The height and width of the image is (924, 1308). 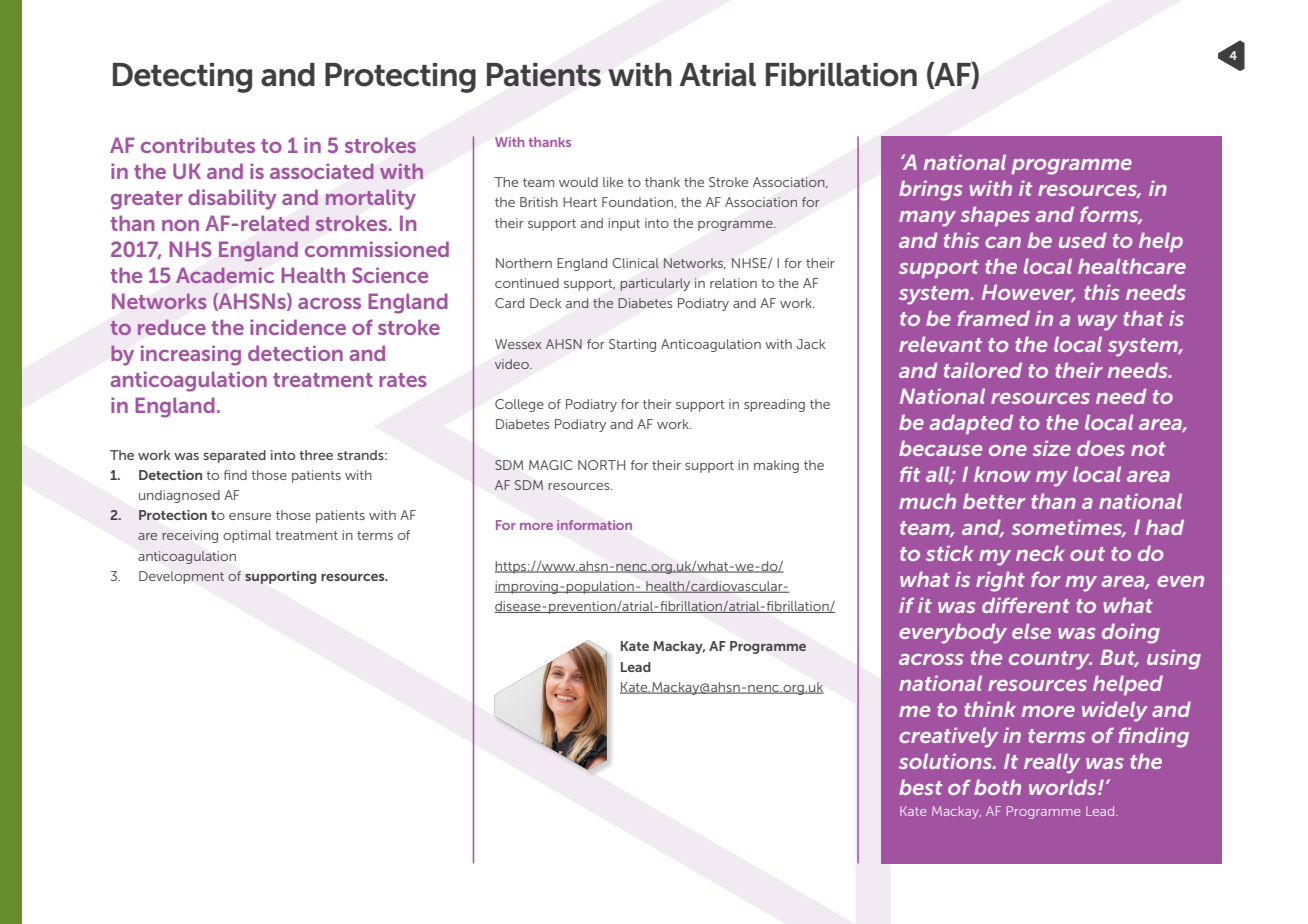 What do you see at coordinates (181, 577) in the image?
I see `Development` at bounding box center [181, 577].
